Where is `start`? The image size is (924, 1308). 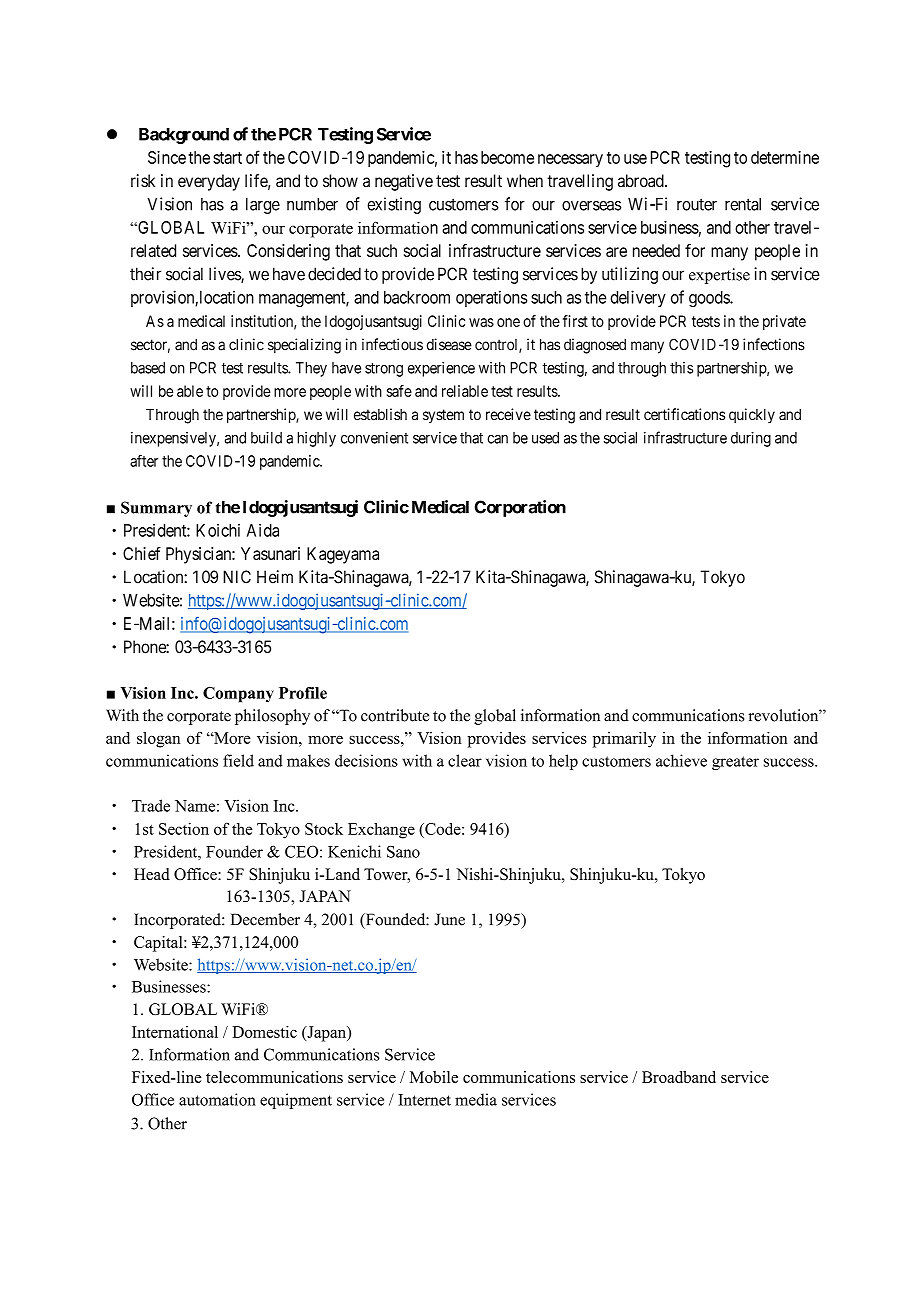
start is located at coordinates (227, 158).
